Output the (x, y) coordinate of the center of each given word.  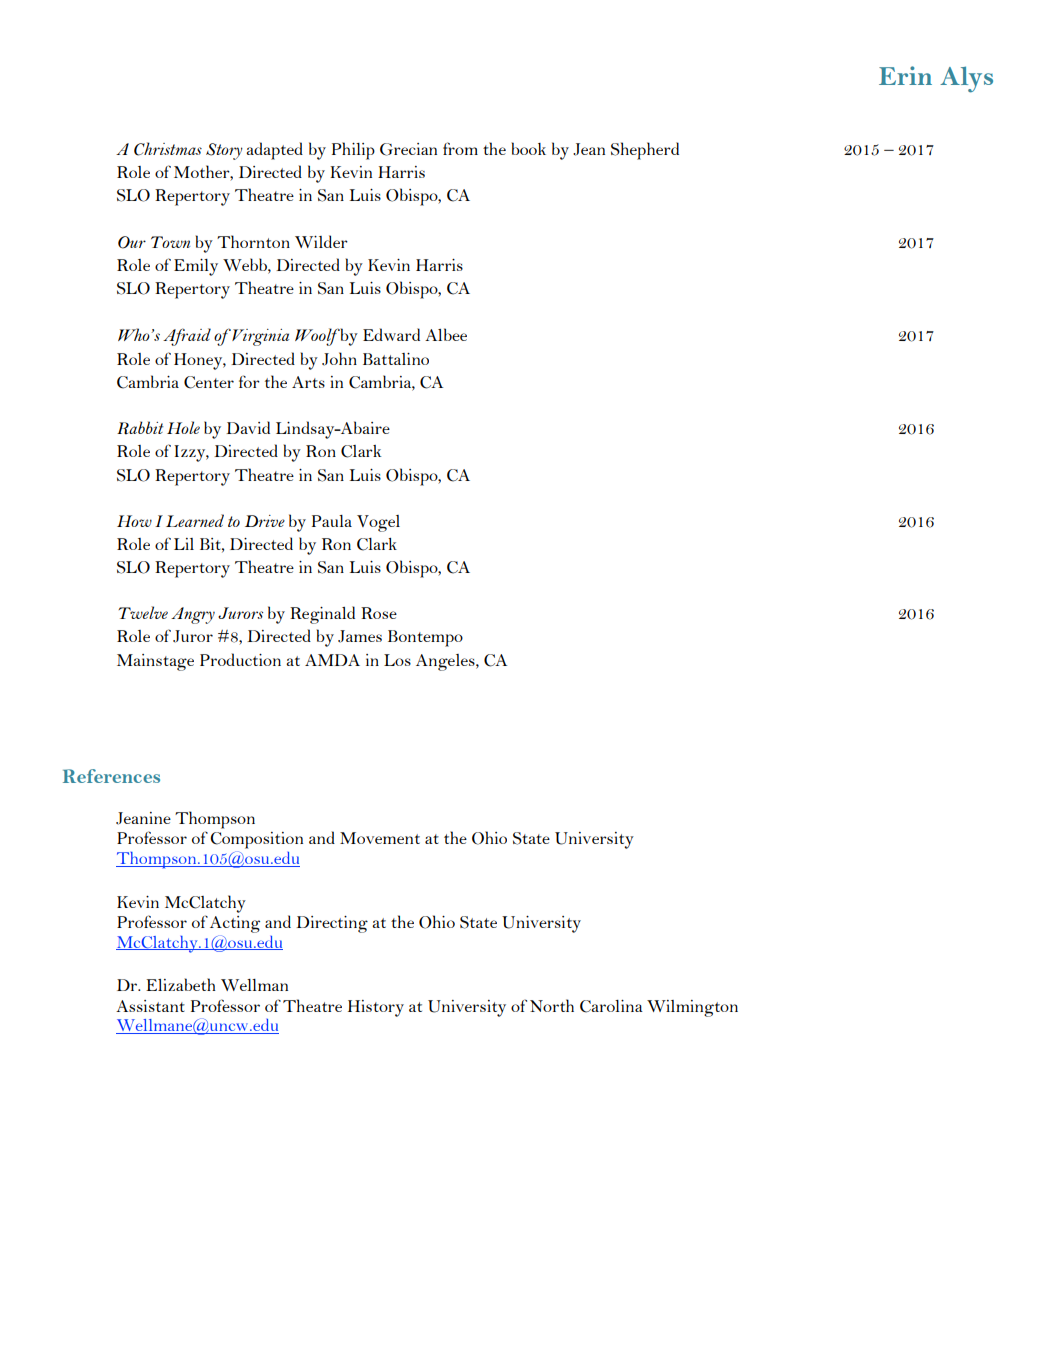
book (529, 148)
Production (240, 659)
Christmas (168, 149)
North (552, 1005)
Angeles (446, 662)
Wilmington (692, 1008)
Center (209, 382)
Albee (446, 334)
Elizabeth (181, 984)
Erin (905, 75)
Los (397, 660)
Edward (391, 334)
